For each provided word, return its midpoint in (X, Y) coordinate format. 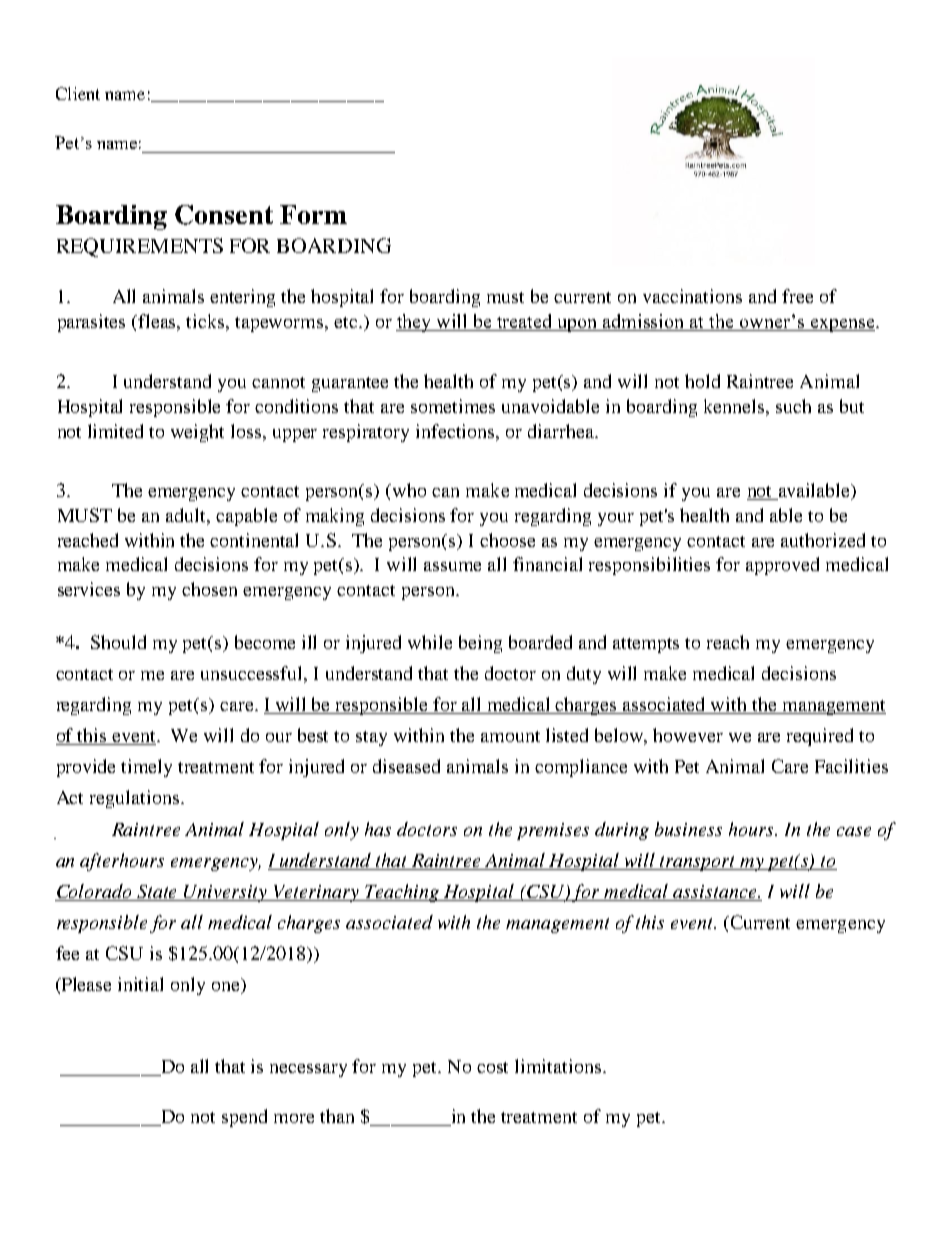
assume (452, 566)
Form (313, 214)
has (378, 829)
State (158, 893)
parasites (91, 323)
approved (782, 566)
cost (492, 1067)
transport (698, 863)
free (797, 296)
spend (244, 1118)
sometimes (453, 406)
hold (702, 381)
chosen (209, 589)
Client (78, 93)
